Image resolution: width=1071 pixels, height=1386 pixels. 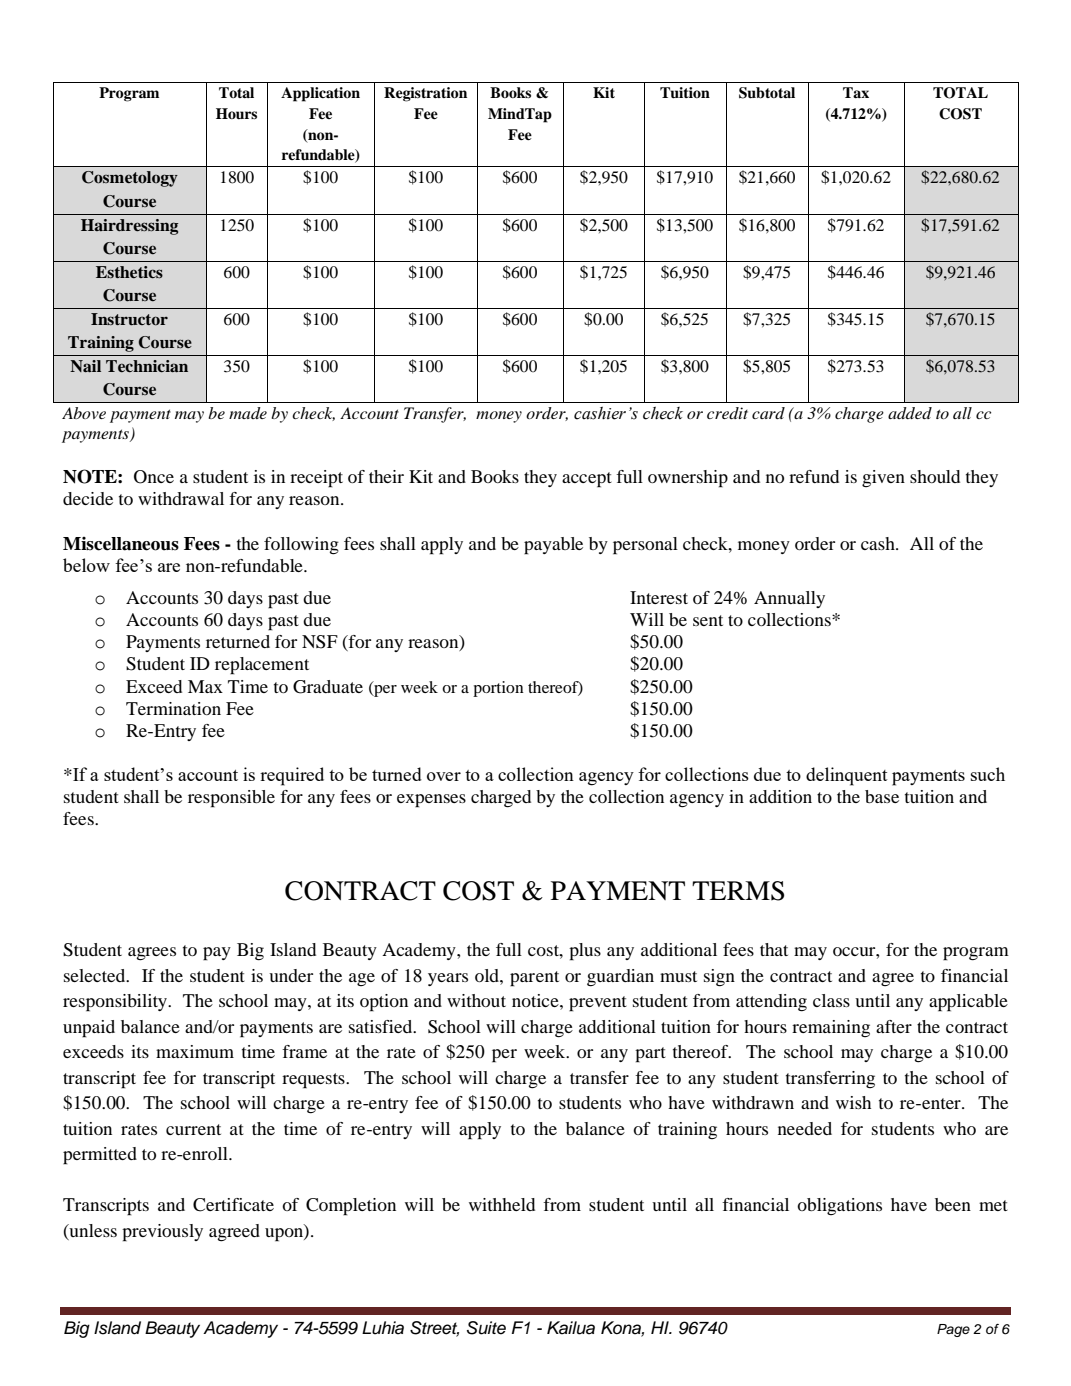 What do you see at coordinates (130, 179) in the screenshot?
I see `Cosmetology` at bounding box center [130, 179].
